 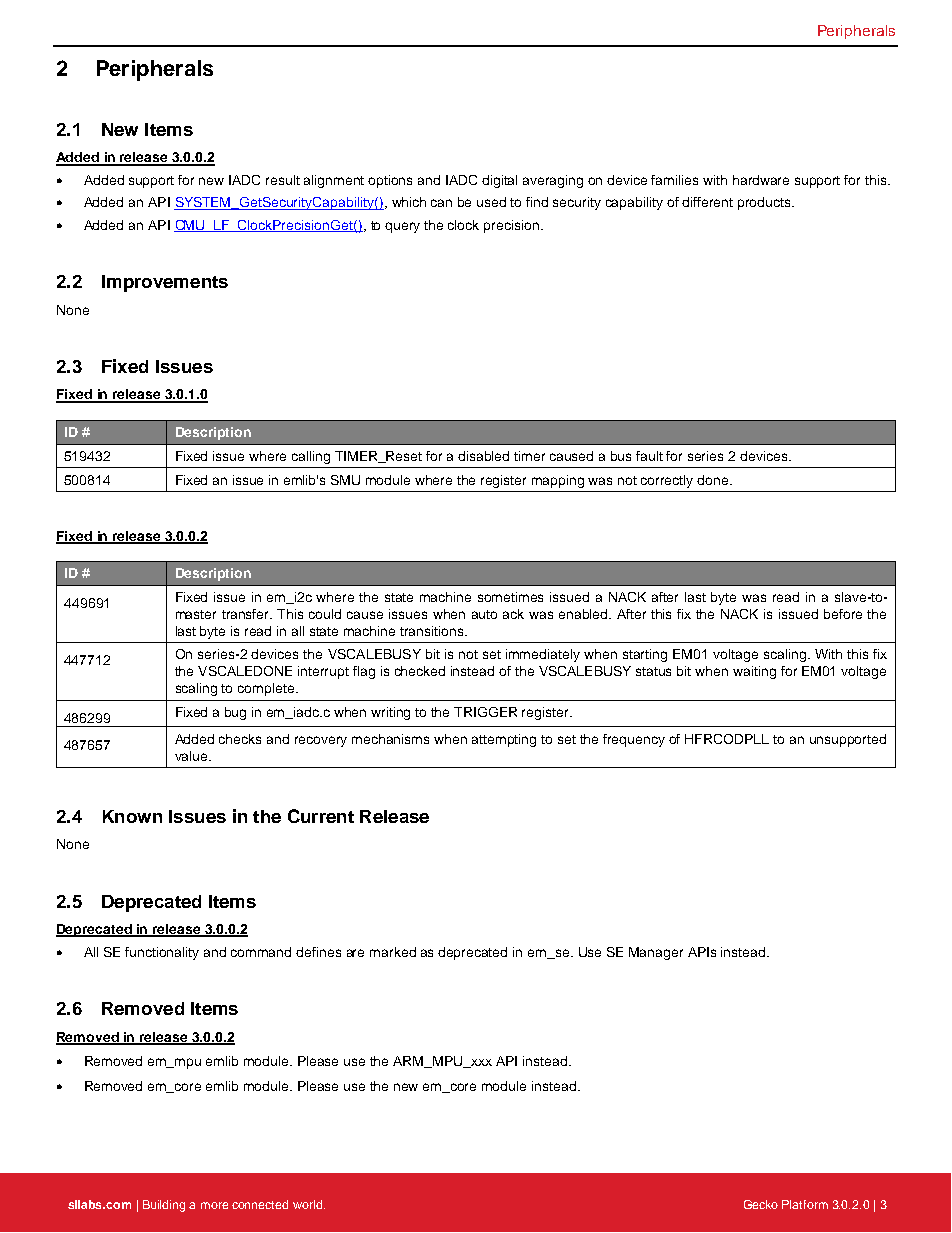 What do you see at coordinates (235, 713) in the screenshot?
I see `bug` at bounding box center [235, 713].
